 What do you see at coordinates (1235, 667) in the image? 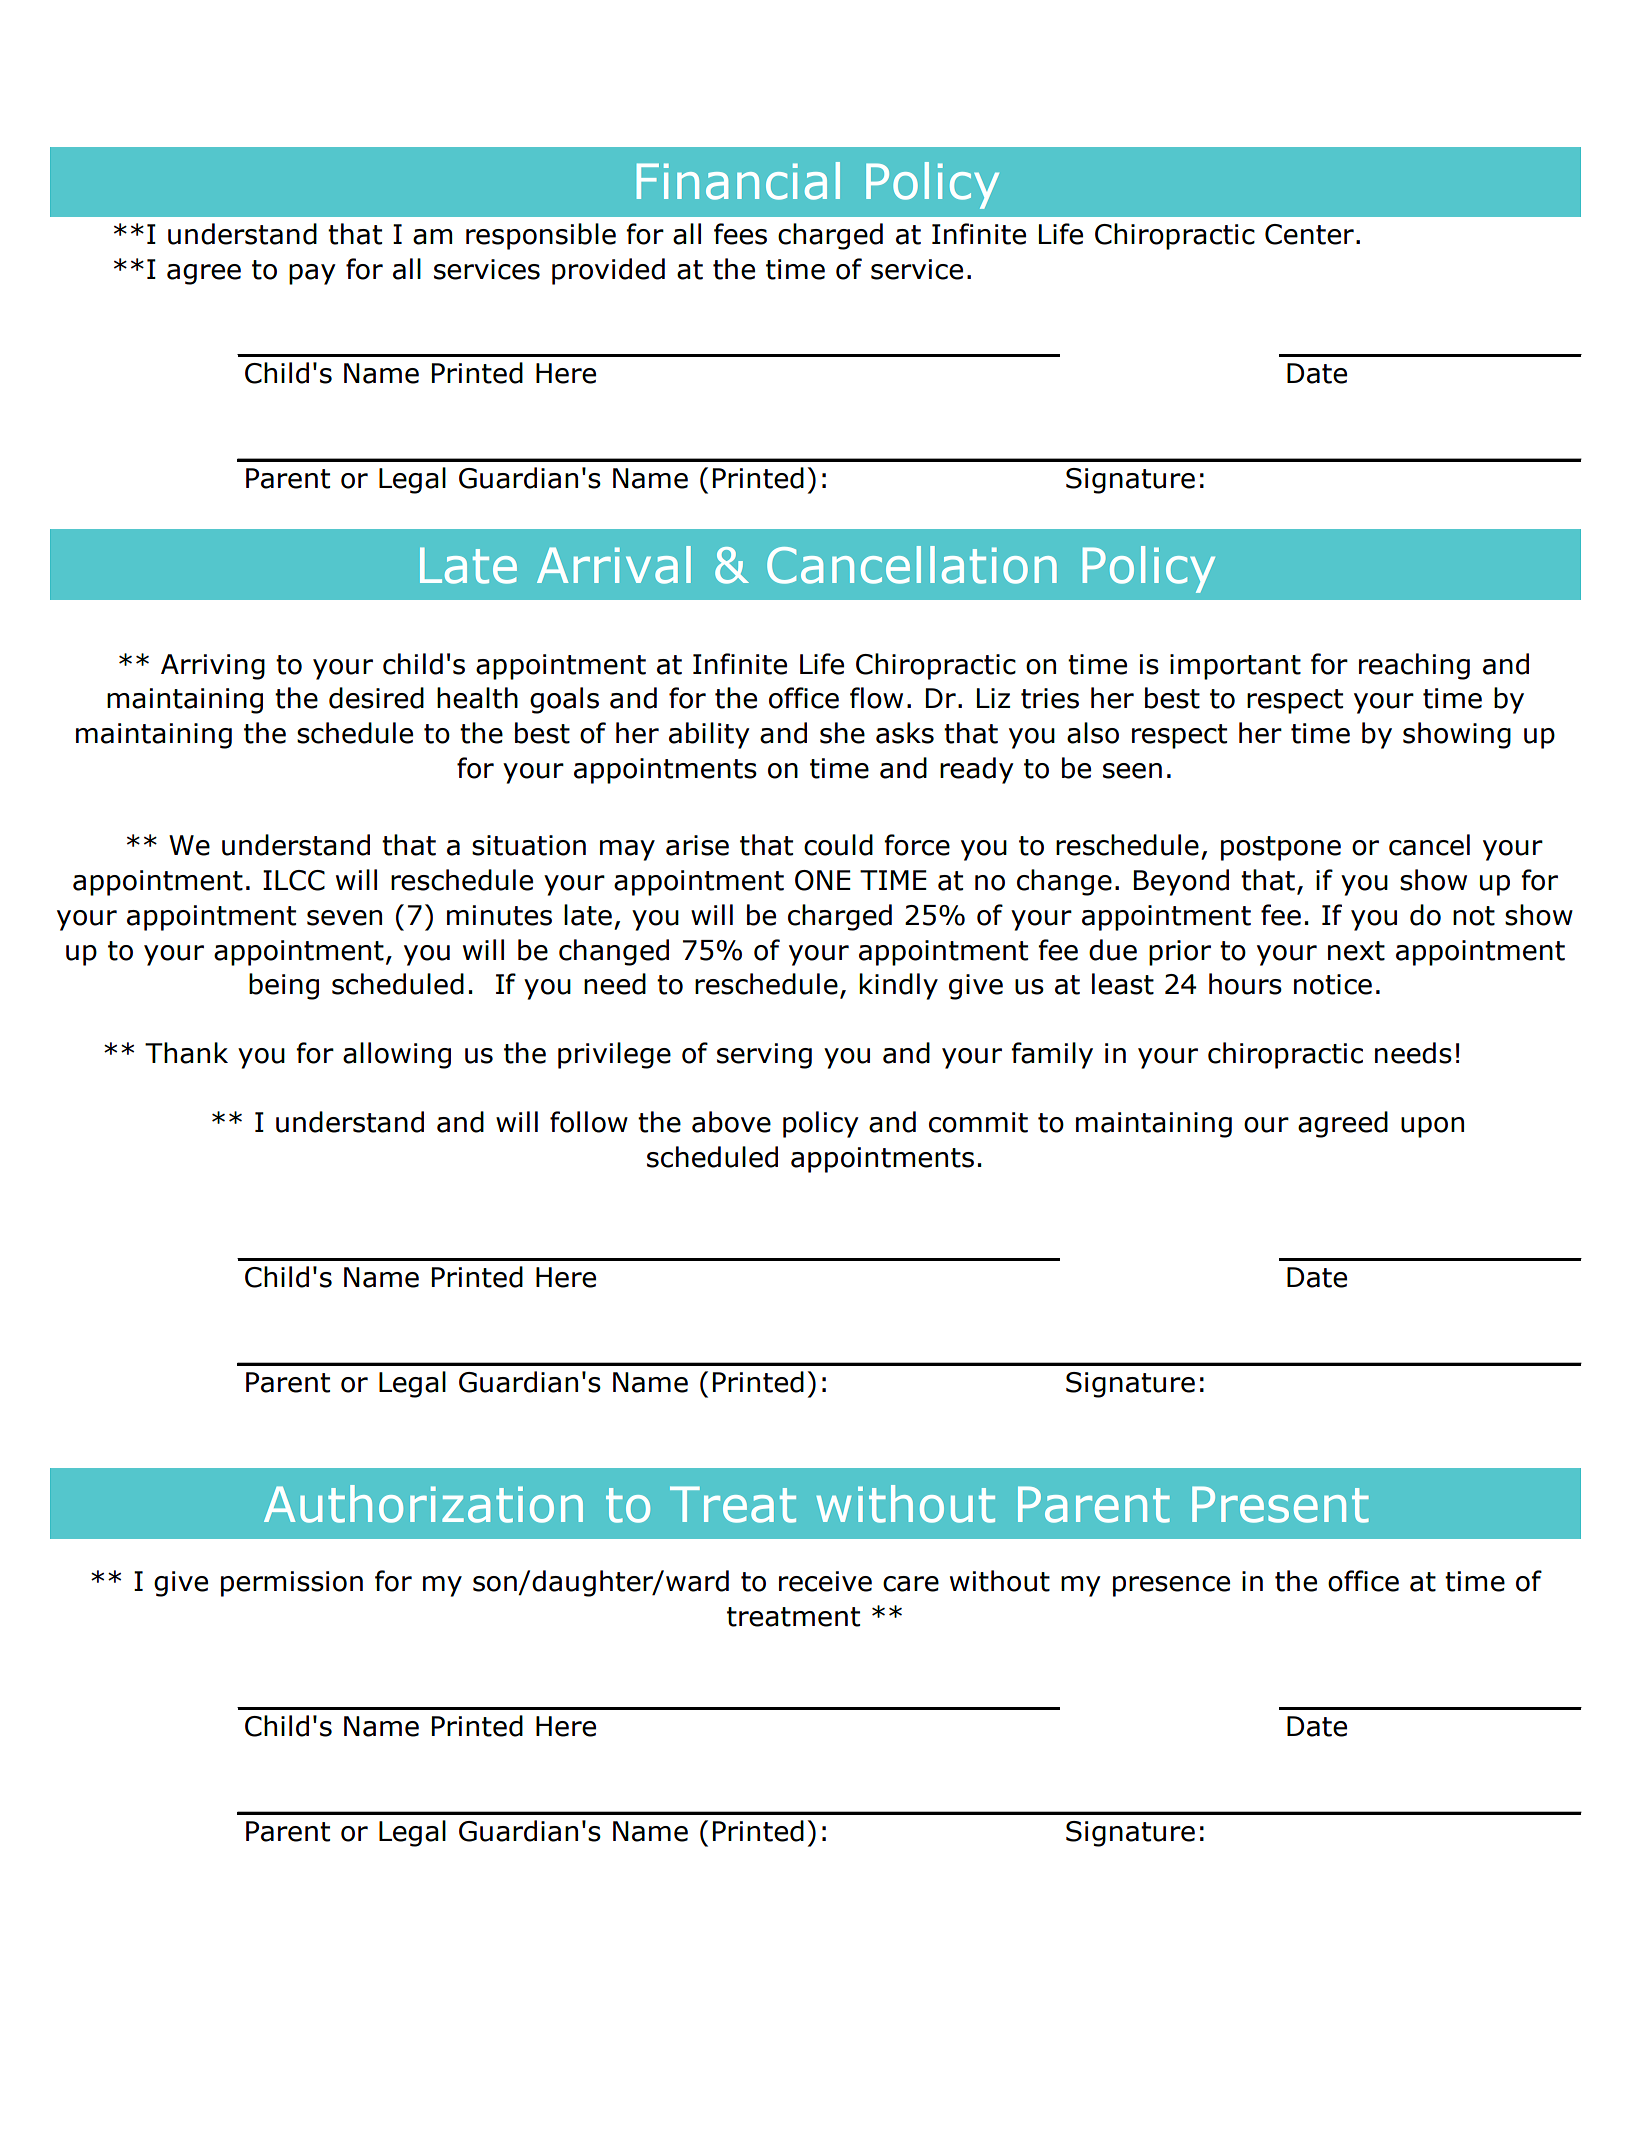
I see `important` at bounding box center [1235, 667].
